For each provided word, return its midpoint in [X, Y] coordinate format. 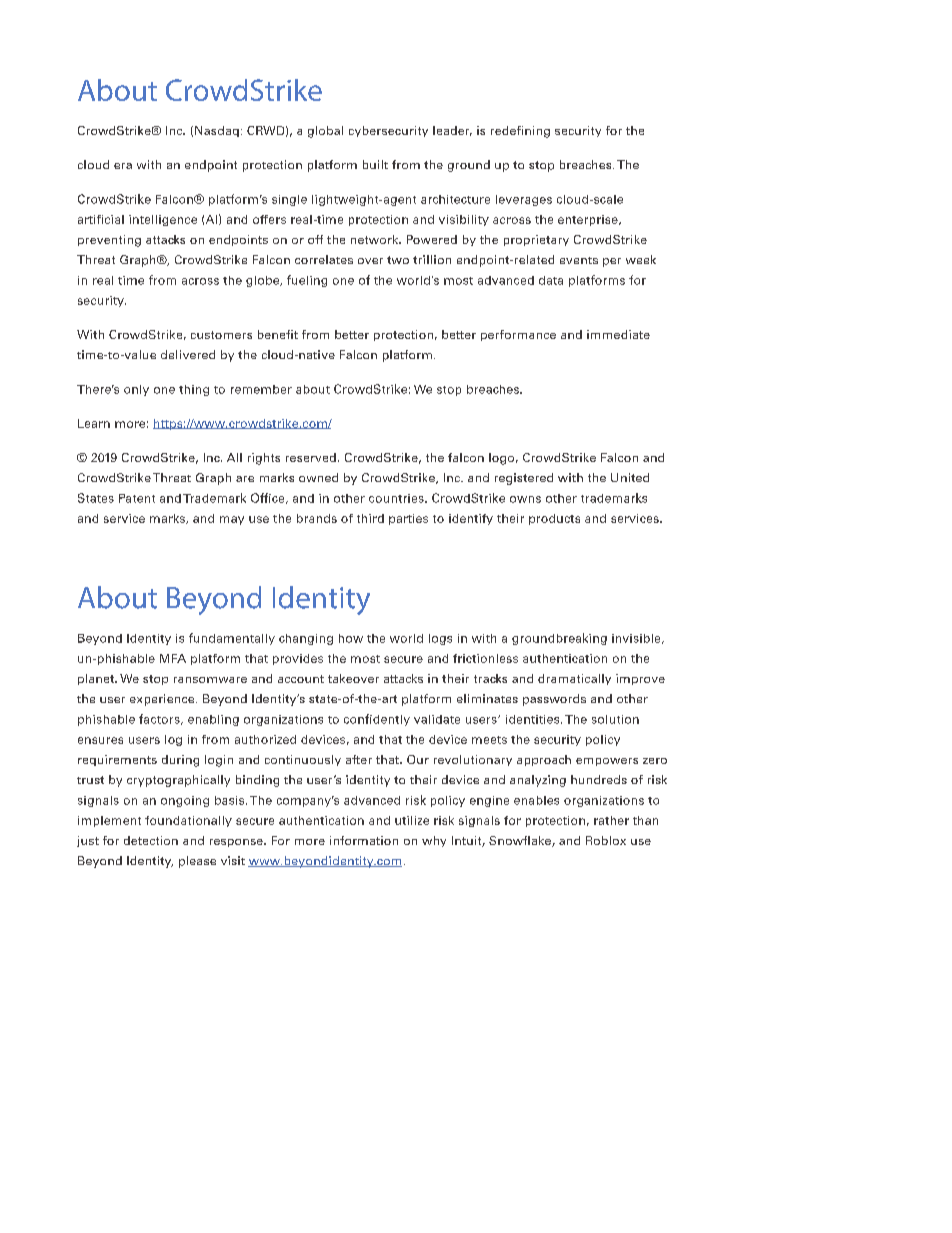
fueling [307, 281]
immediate [618, 334]
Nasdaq [217, 131]
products [554, 519]
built [375, 164]
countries [397, 498]
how [351, 638]
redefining [520, 132]
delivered [188, 354]
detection [151, 840]
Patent [137, 498]
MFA [173, 658]
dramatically [574, 679]
